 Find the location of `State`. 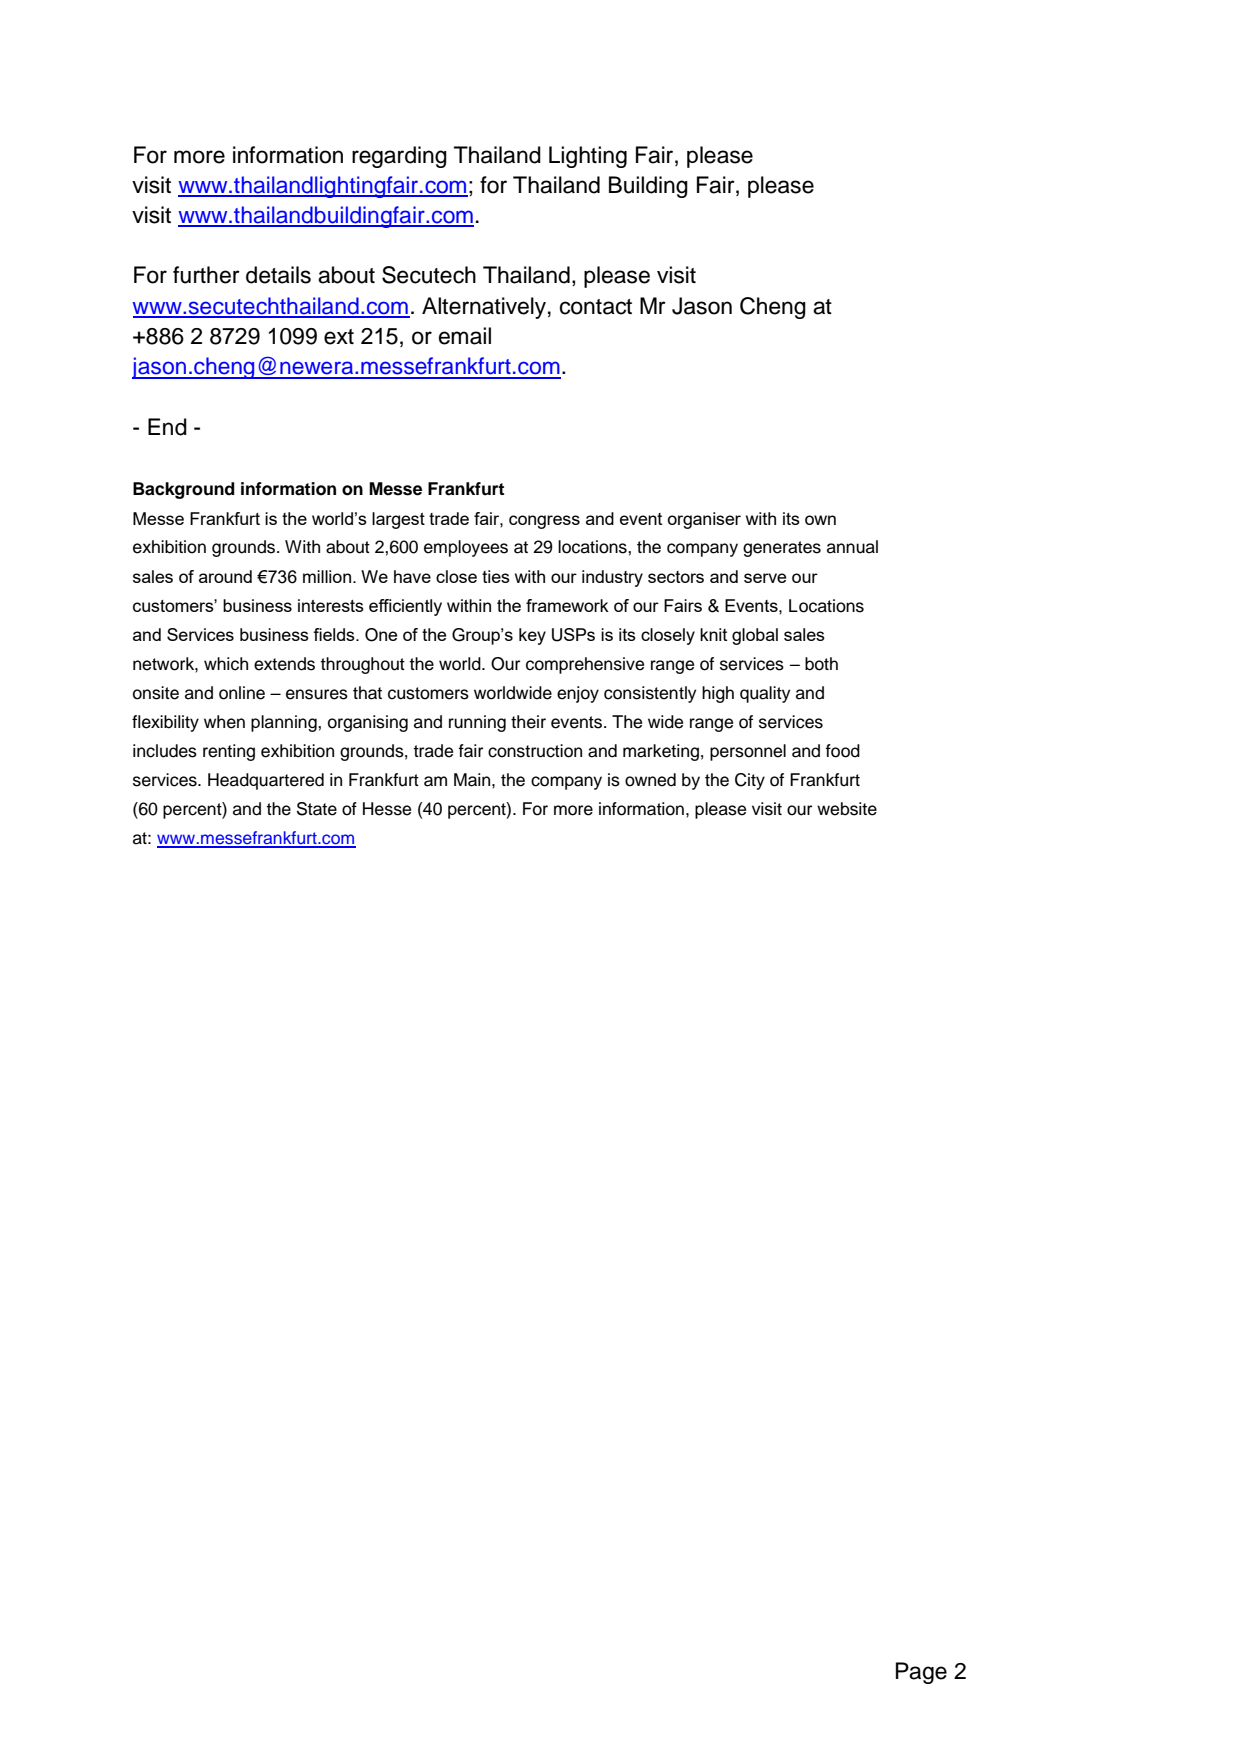

State is located at coordinates (317, 809).
